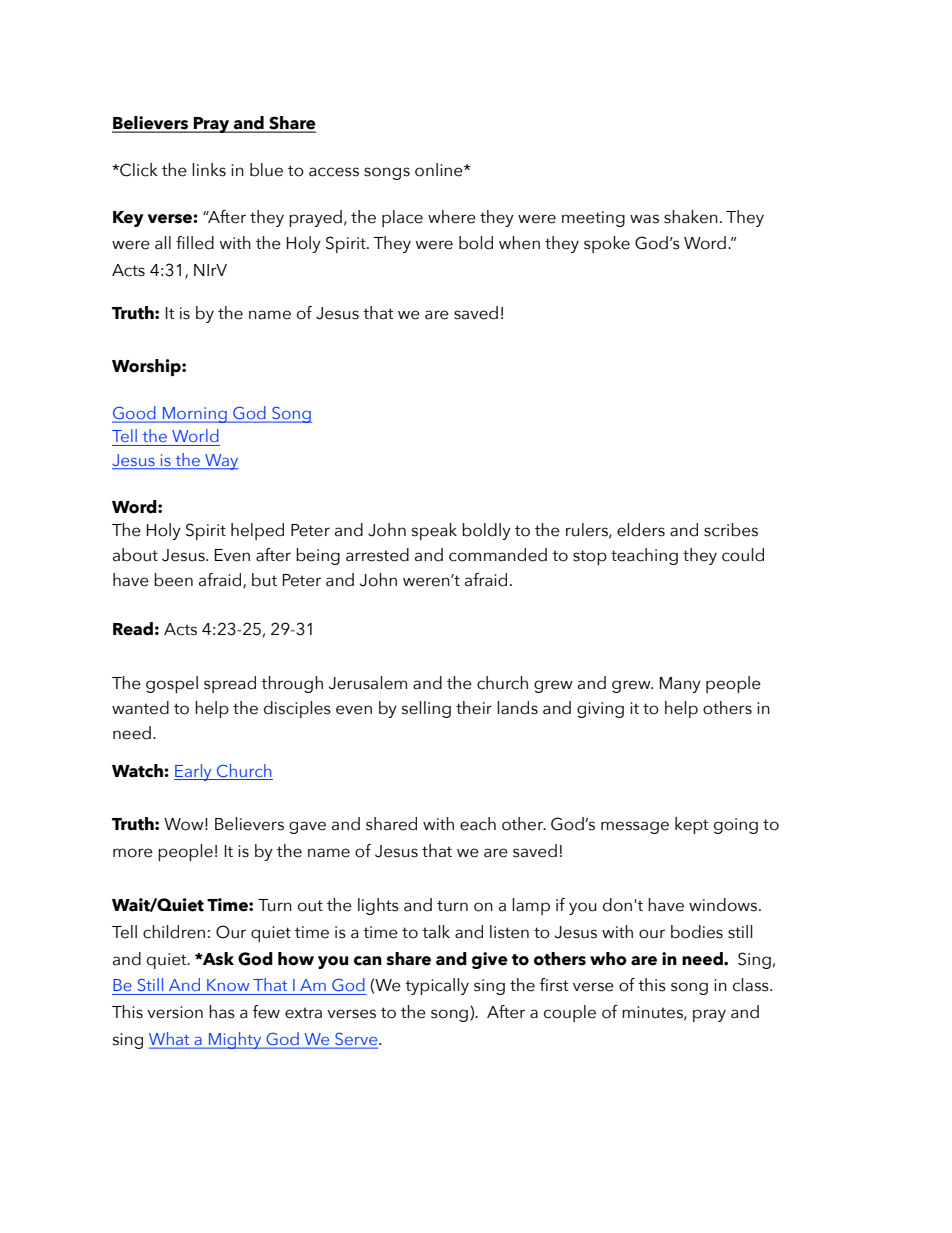 This screenshot has height=1233, width=952. What do you see at coordinates (680, 685) in the screenshot?
I see `Many` at bounding box center [680, 685].
